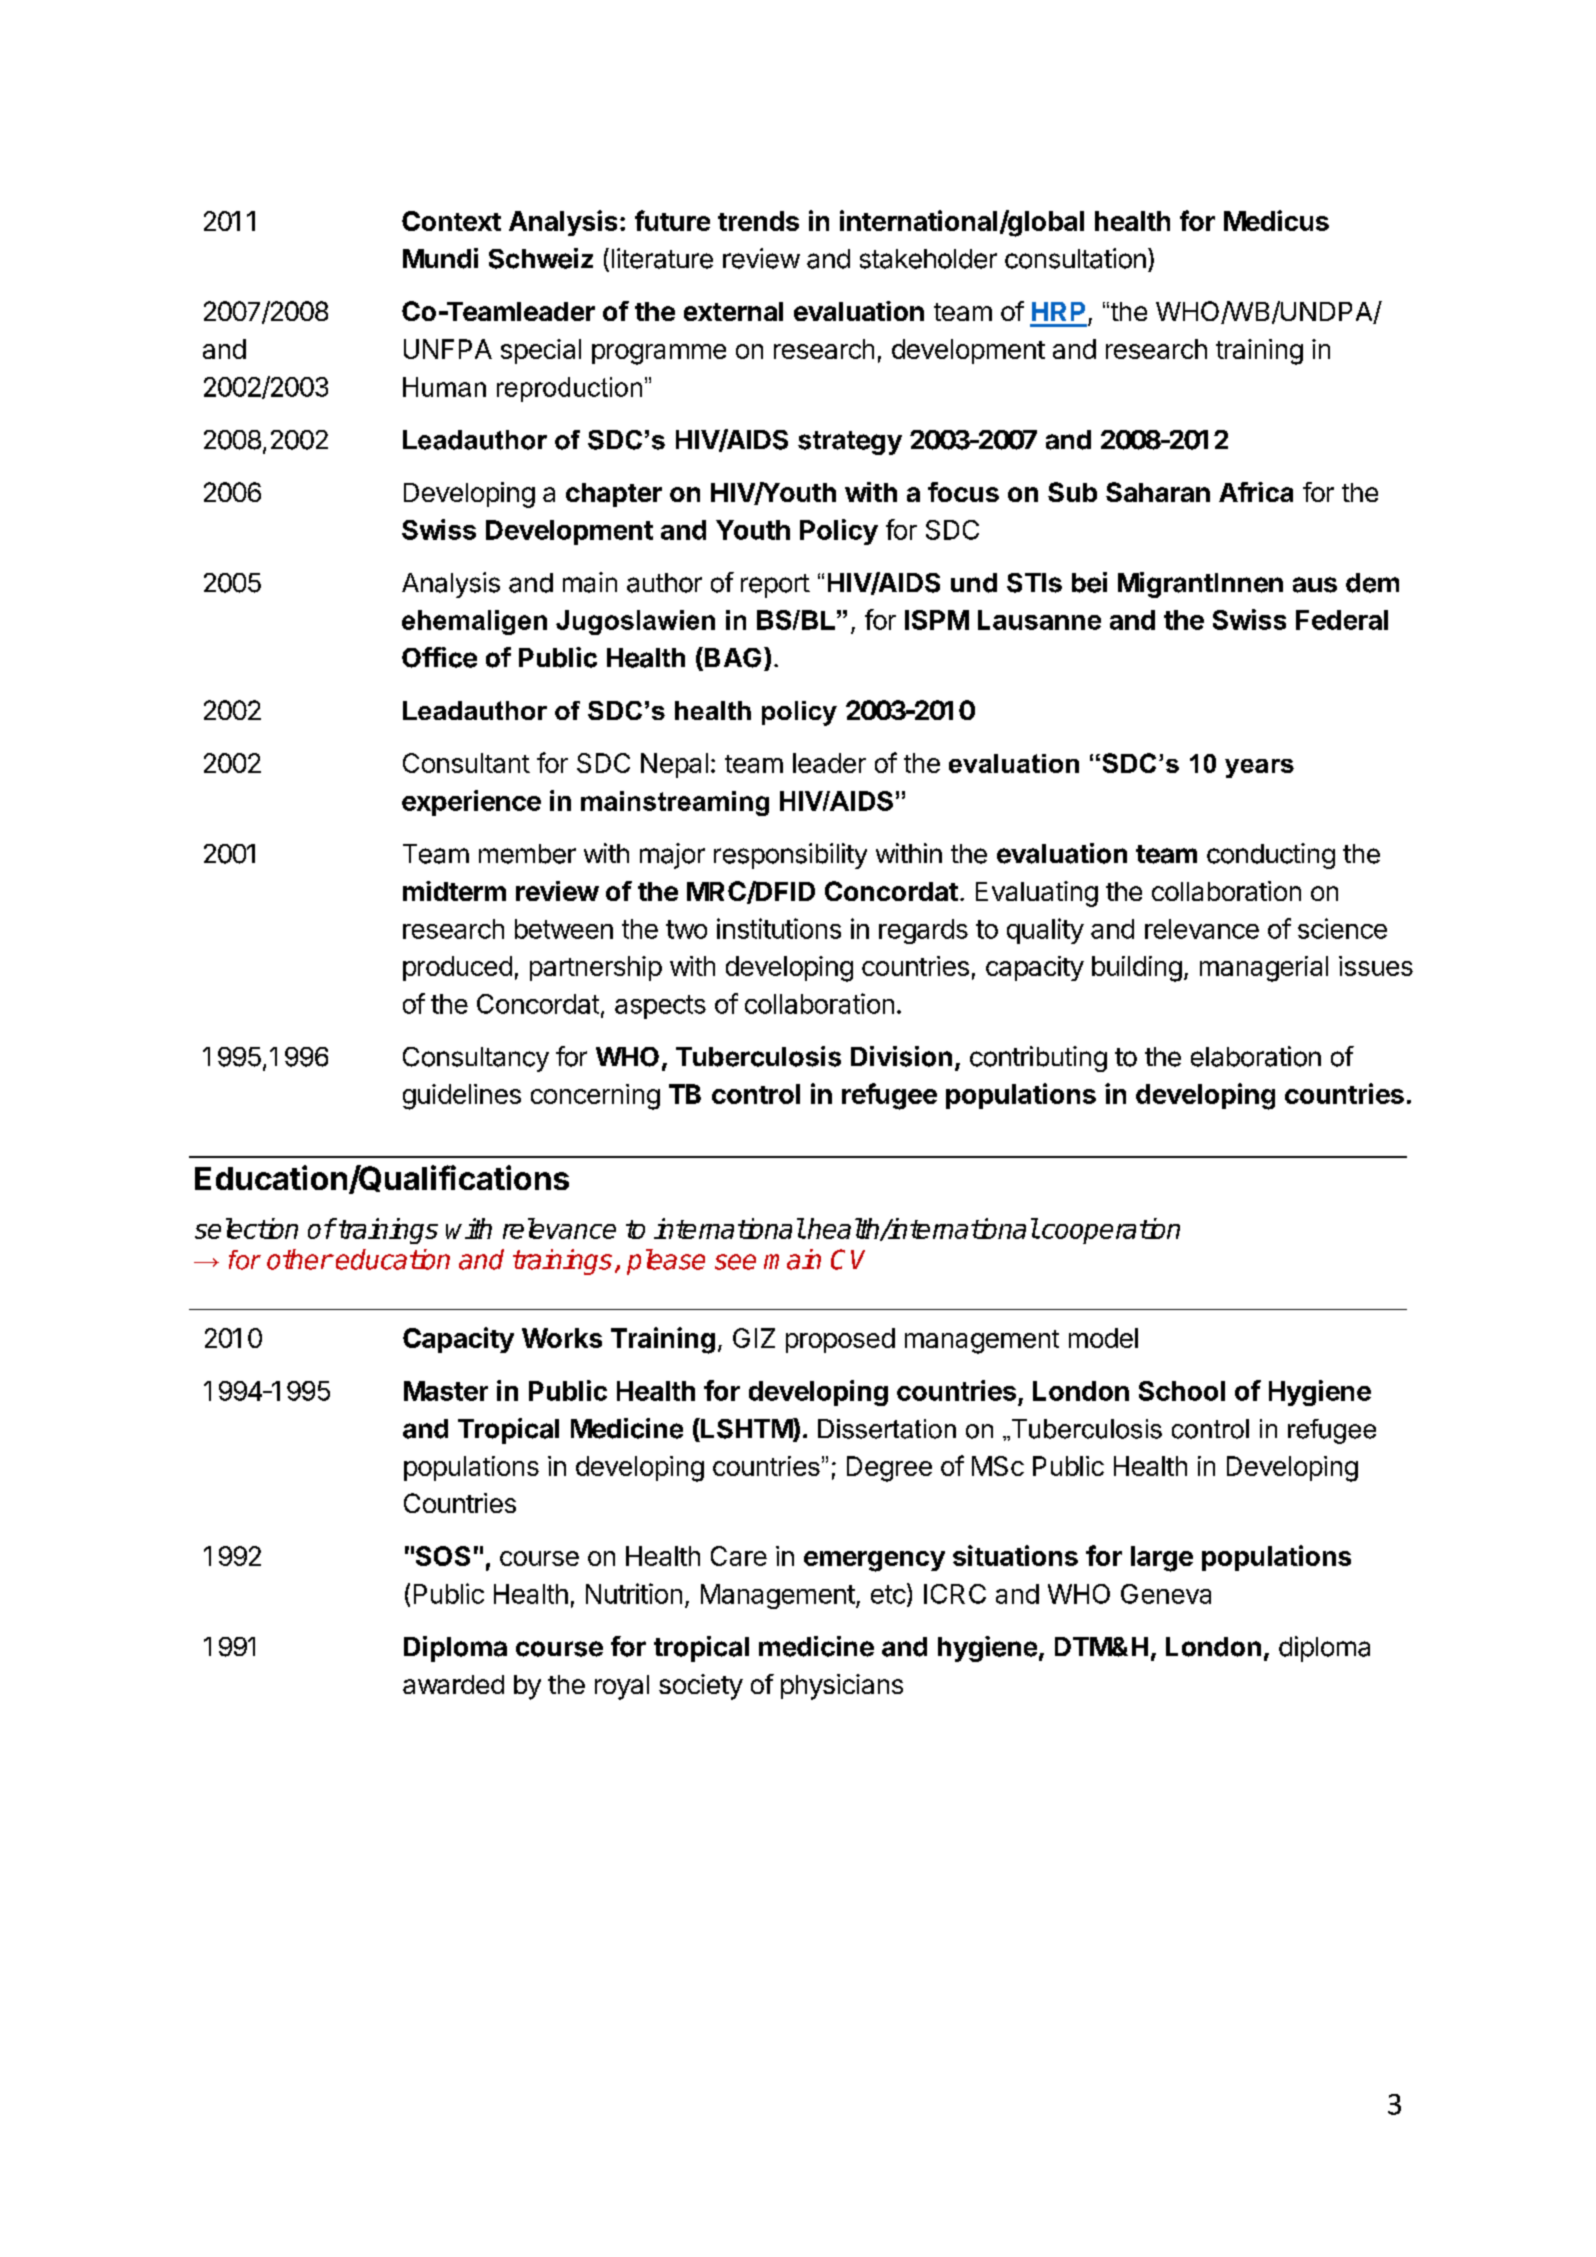  Describe the element at coordinates (1264, 969) in the page. I see `managerial` at that location.
